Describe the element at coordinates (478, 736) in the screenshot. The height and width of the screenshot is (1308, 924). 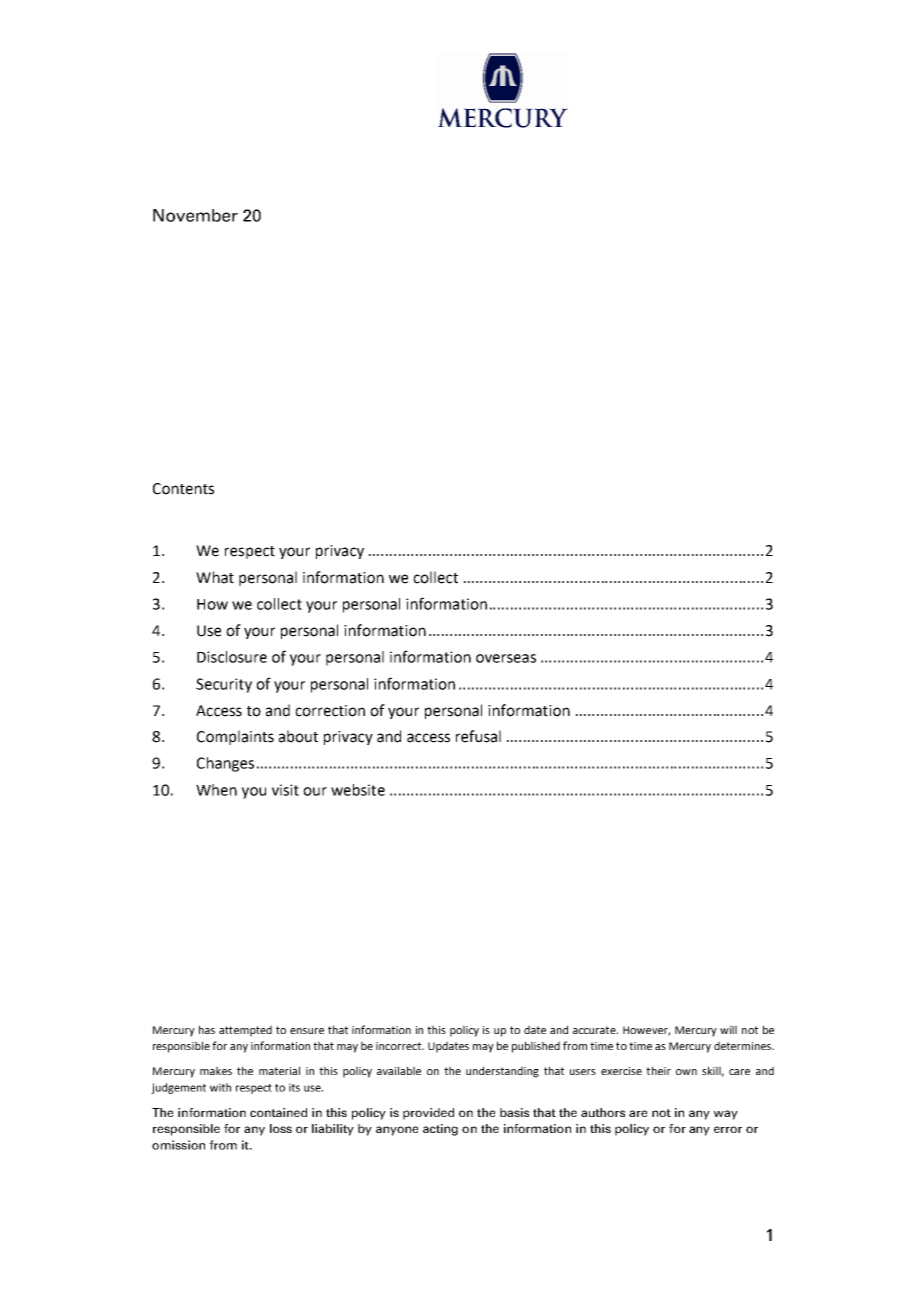
I see `refusal` at that location.
